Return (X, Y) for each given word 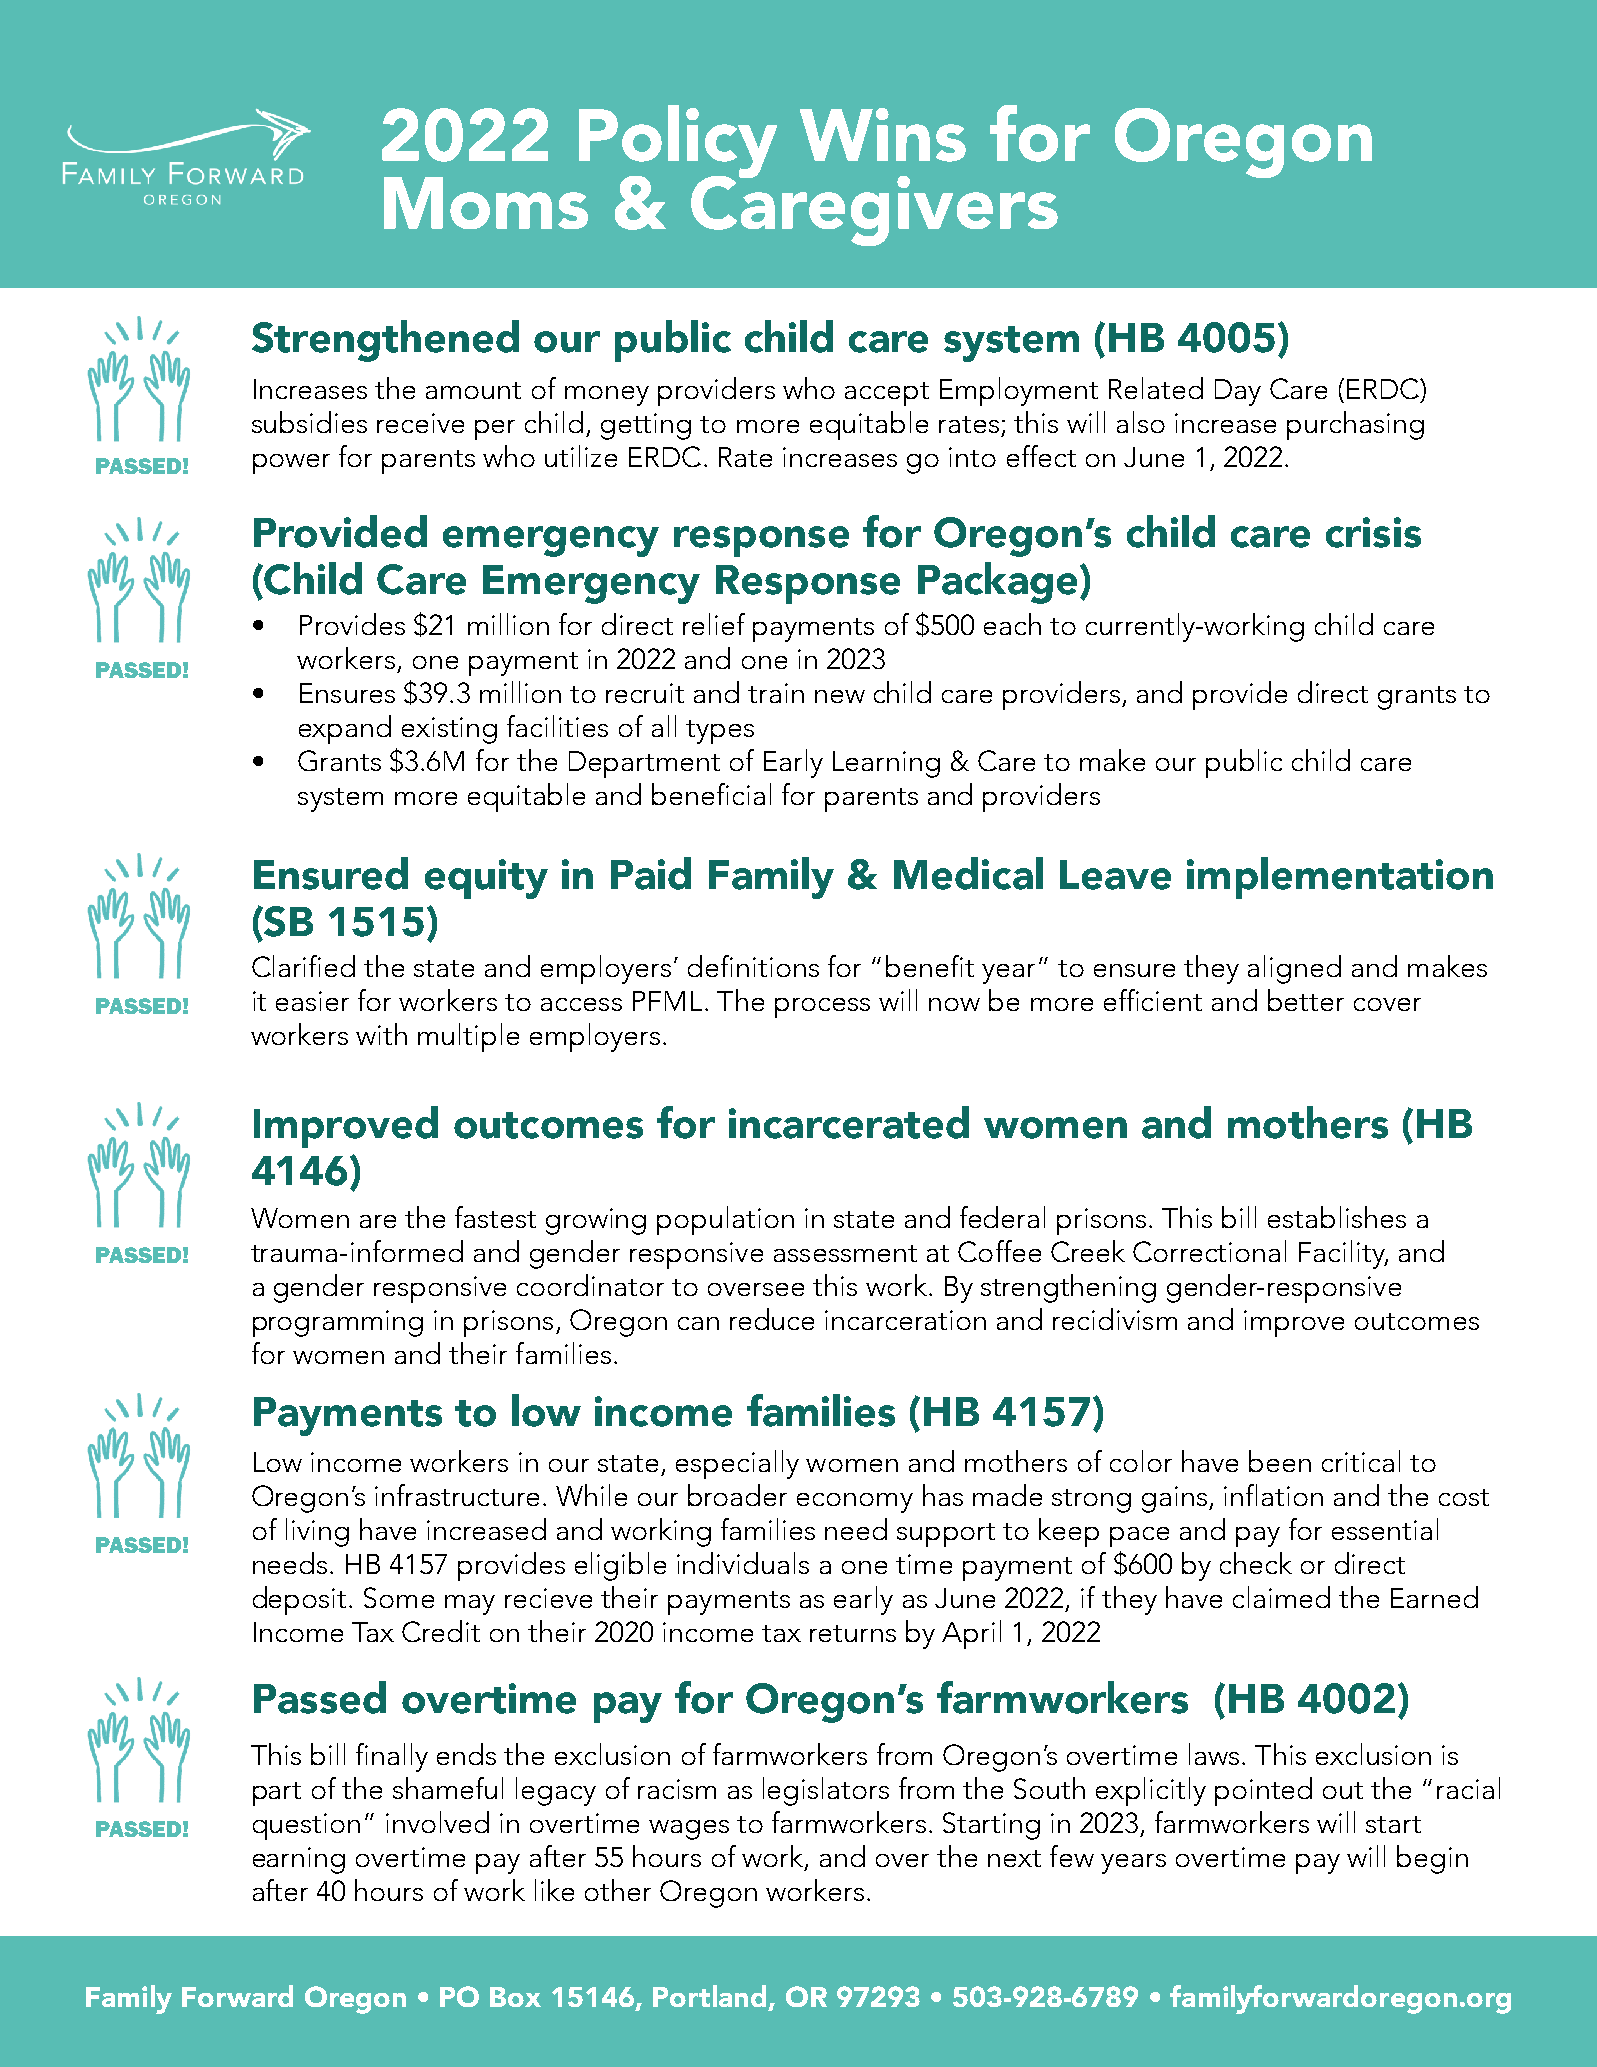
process (822, 1008)
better (1306, 1000)
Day (1238, 392)
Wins (883, 135)
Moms (486, 203)
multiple (468, 1037)
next (1014, 1858)
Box (515, 1997)
